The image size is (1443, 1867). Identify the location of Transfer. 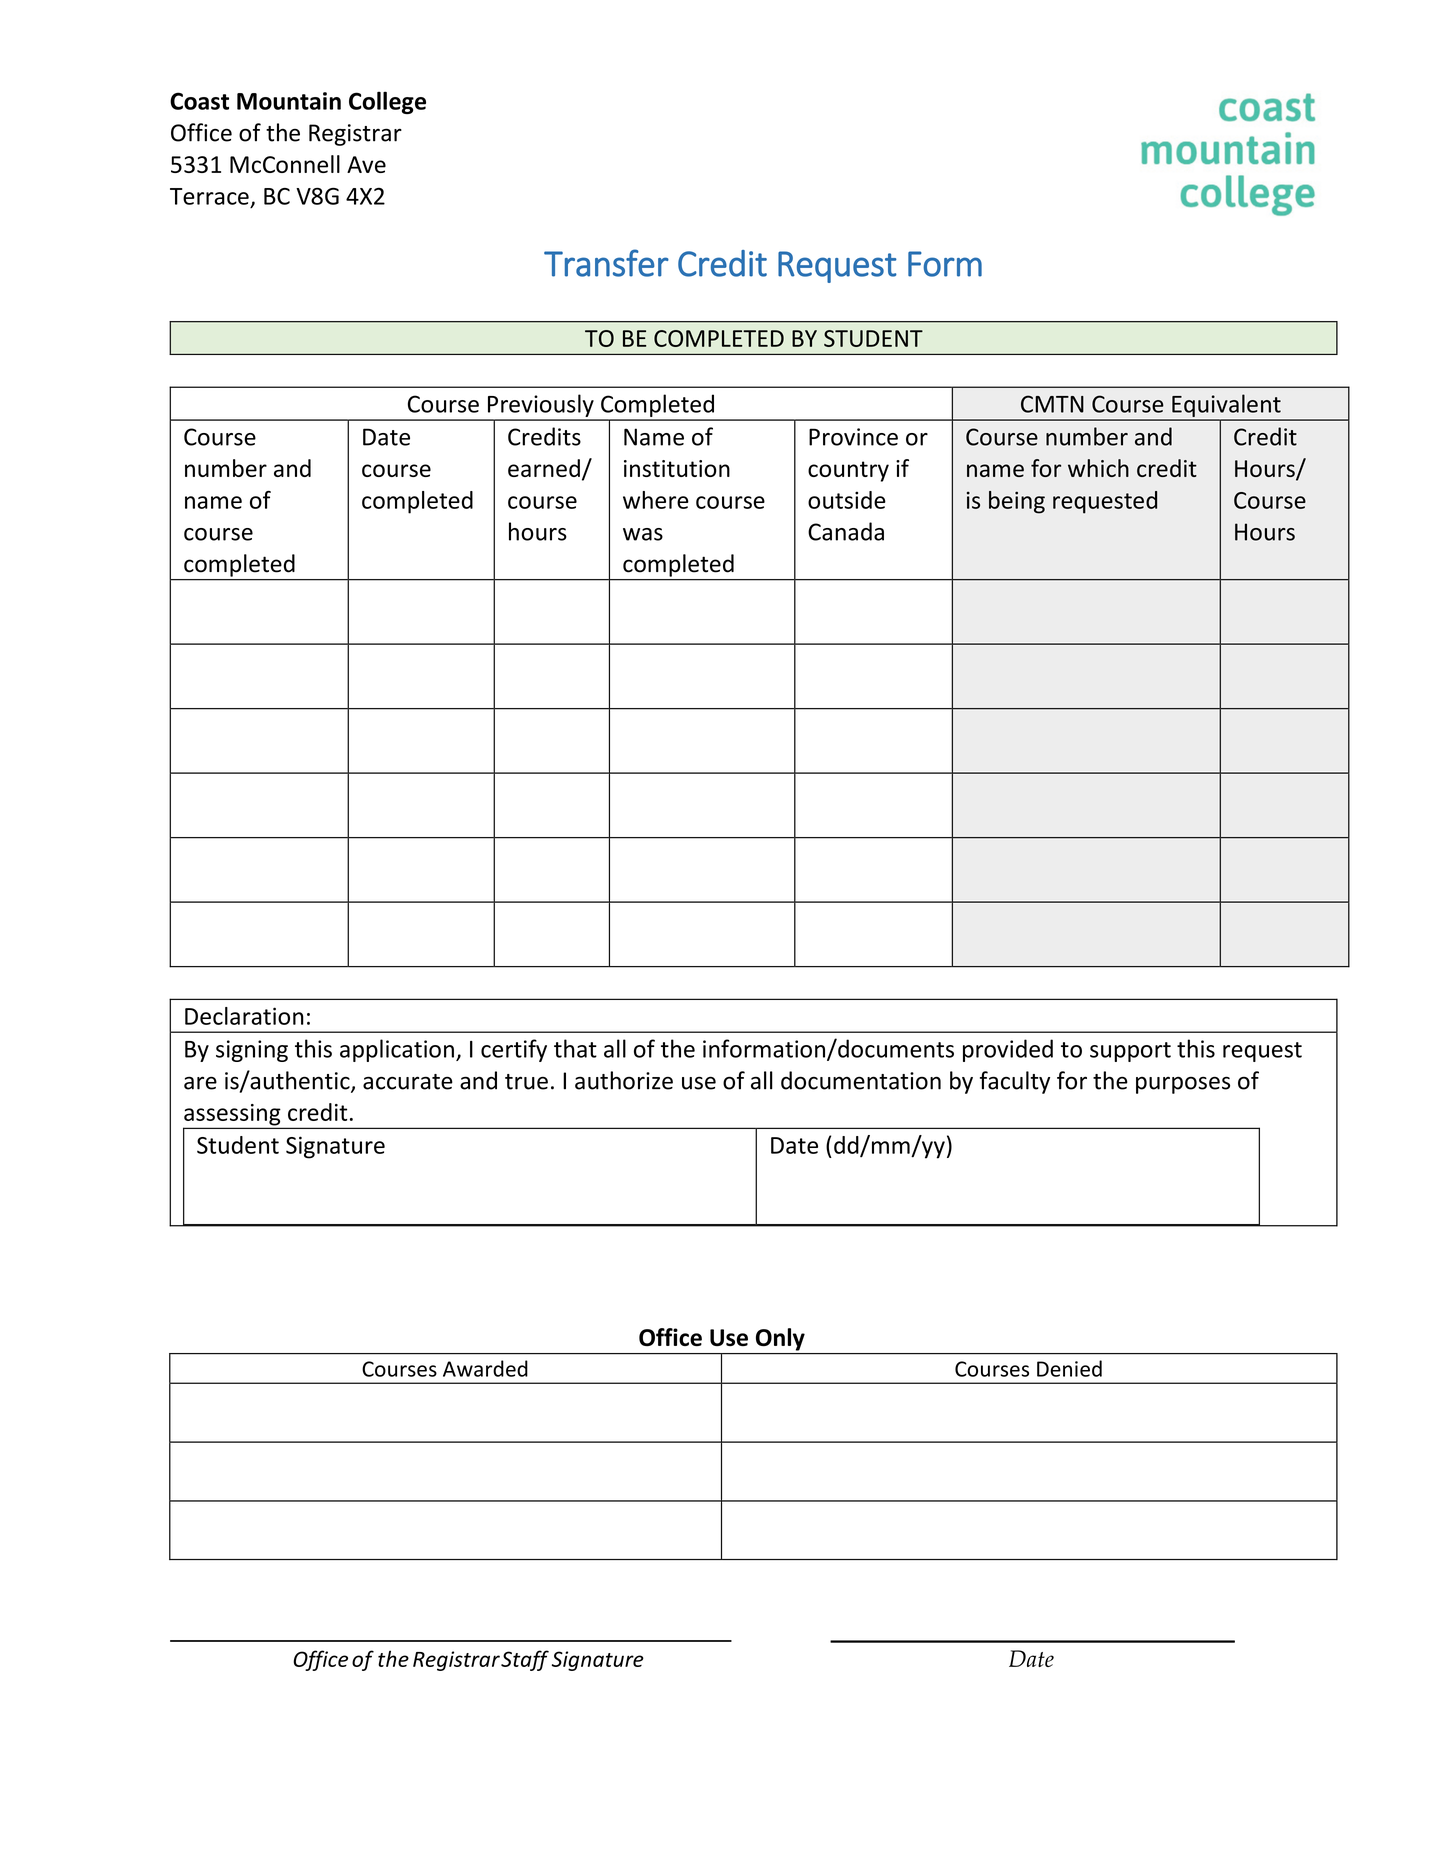
(606, 263).
